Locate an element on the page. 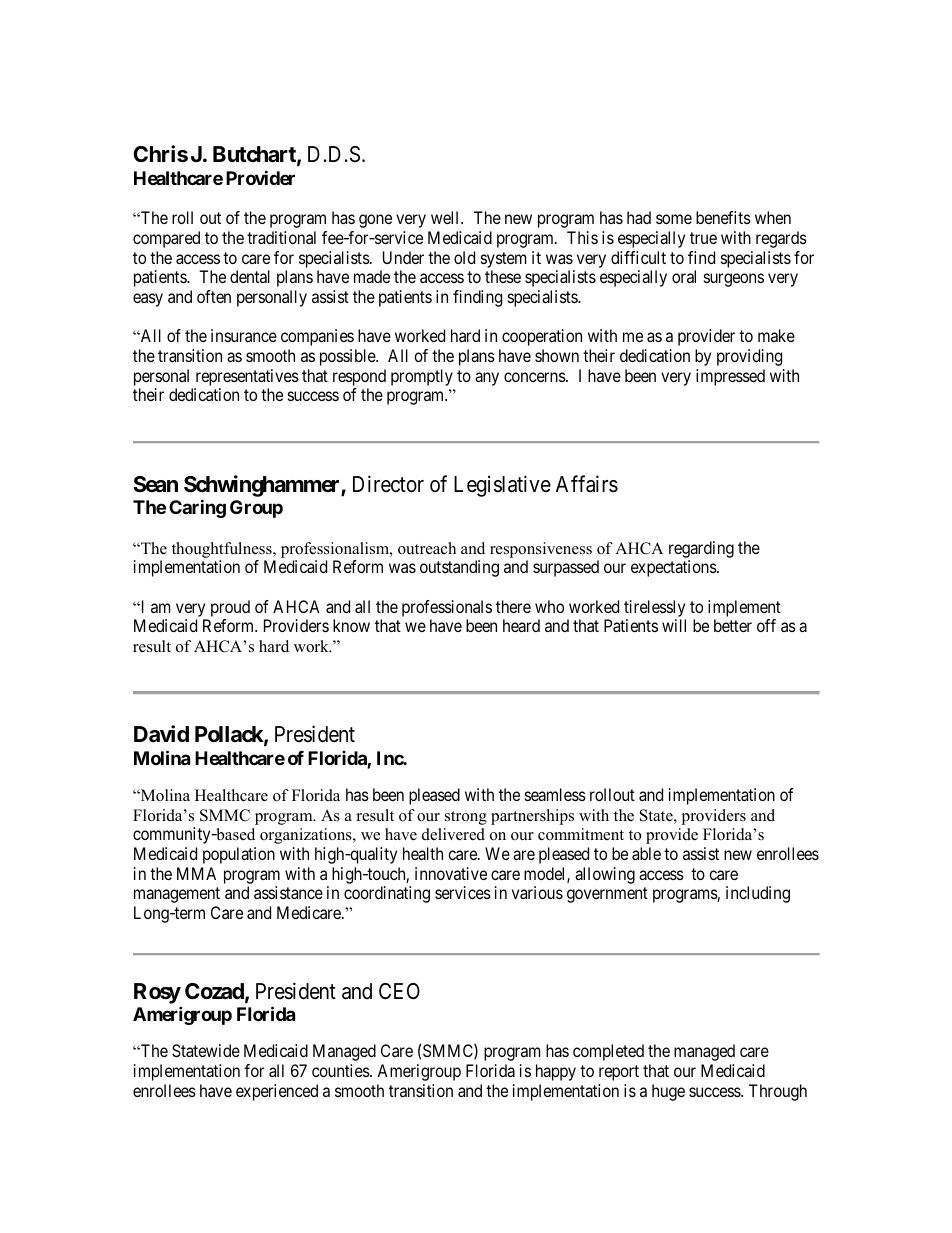  better is located at coordinates (733, 625).
